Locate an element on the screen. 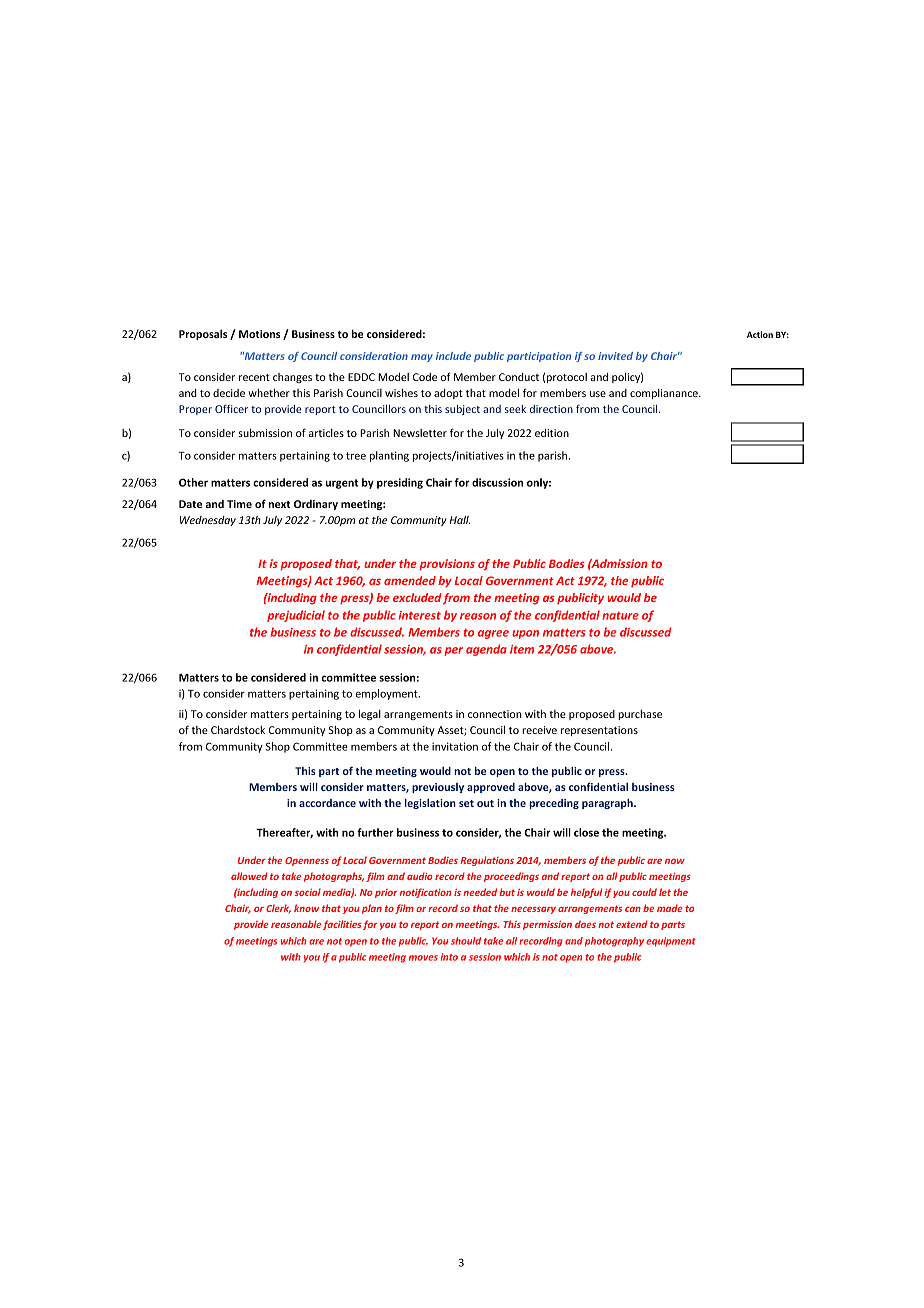  invitation is located at coordinates (455, 746).
